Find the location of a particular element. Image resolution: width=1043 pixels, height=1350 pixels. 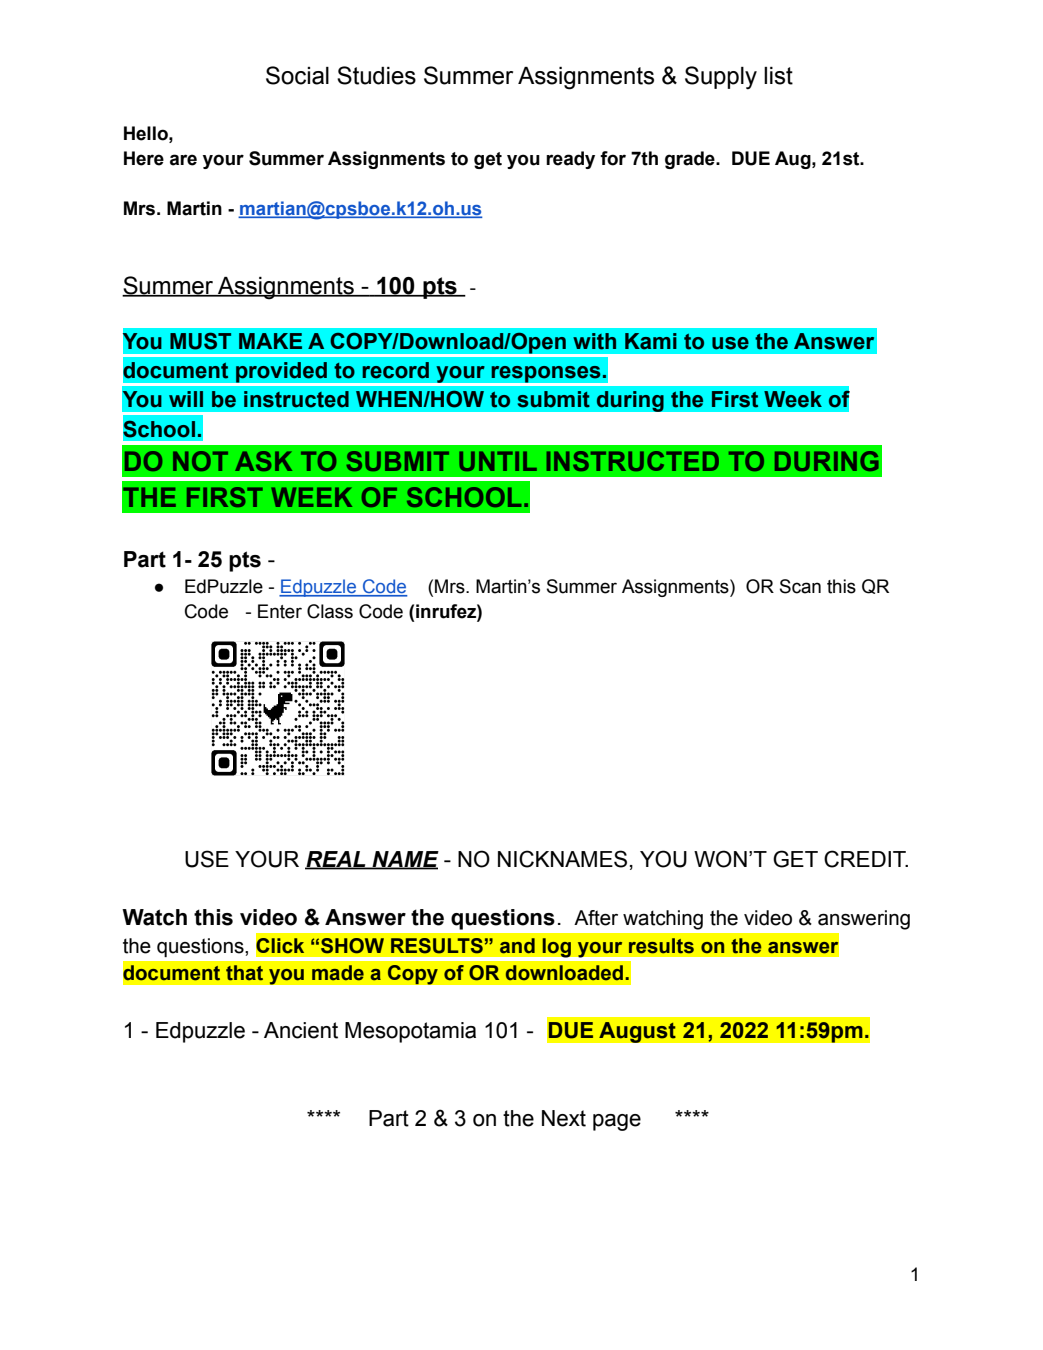

ready is located at coordinates (570, 160).
